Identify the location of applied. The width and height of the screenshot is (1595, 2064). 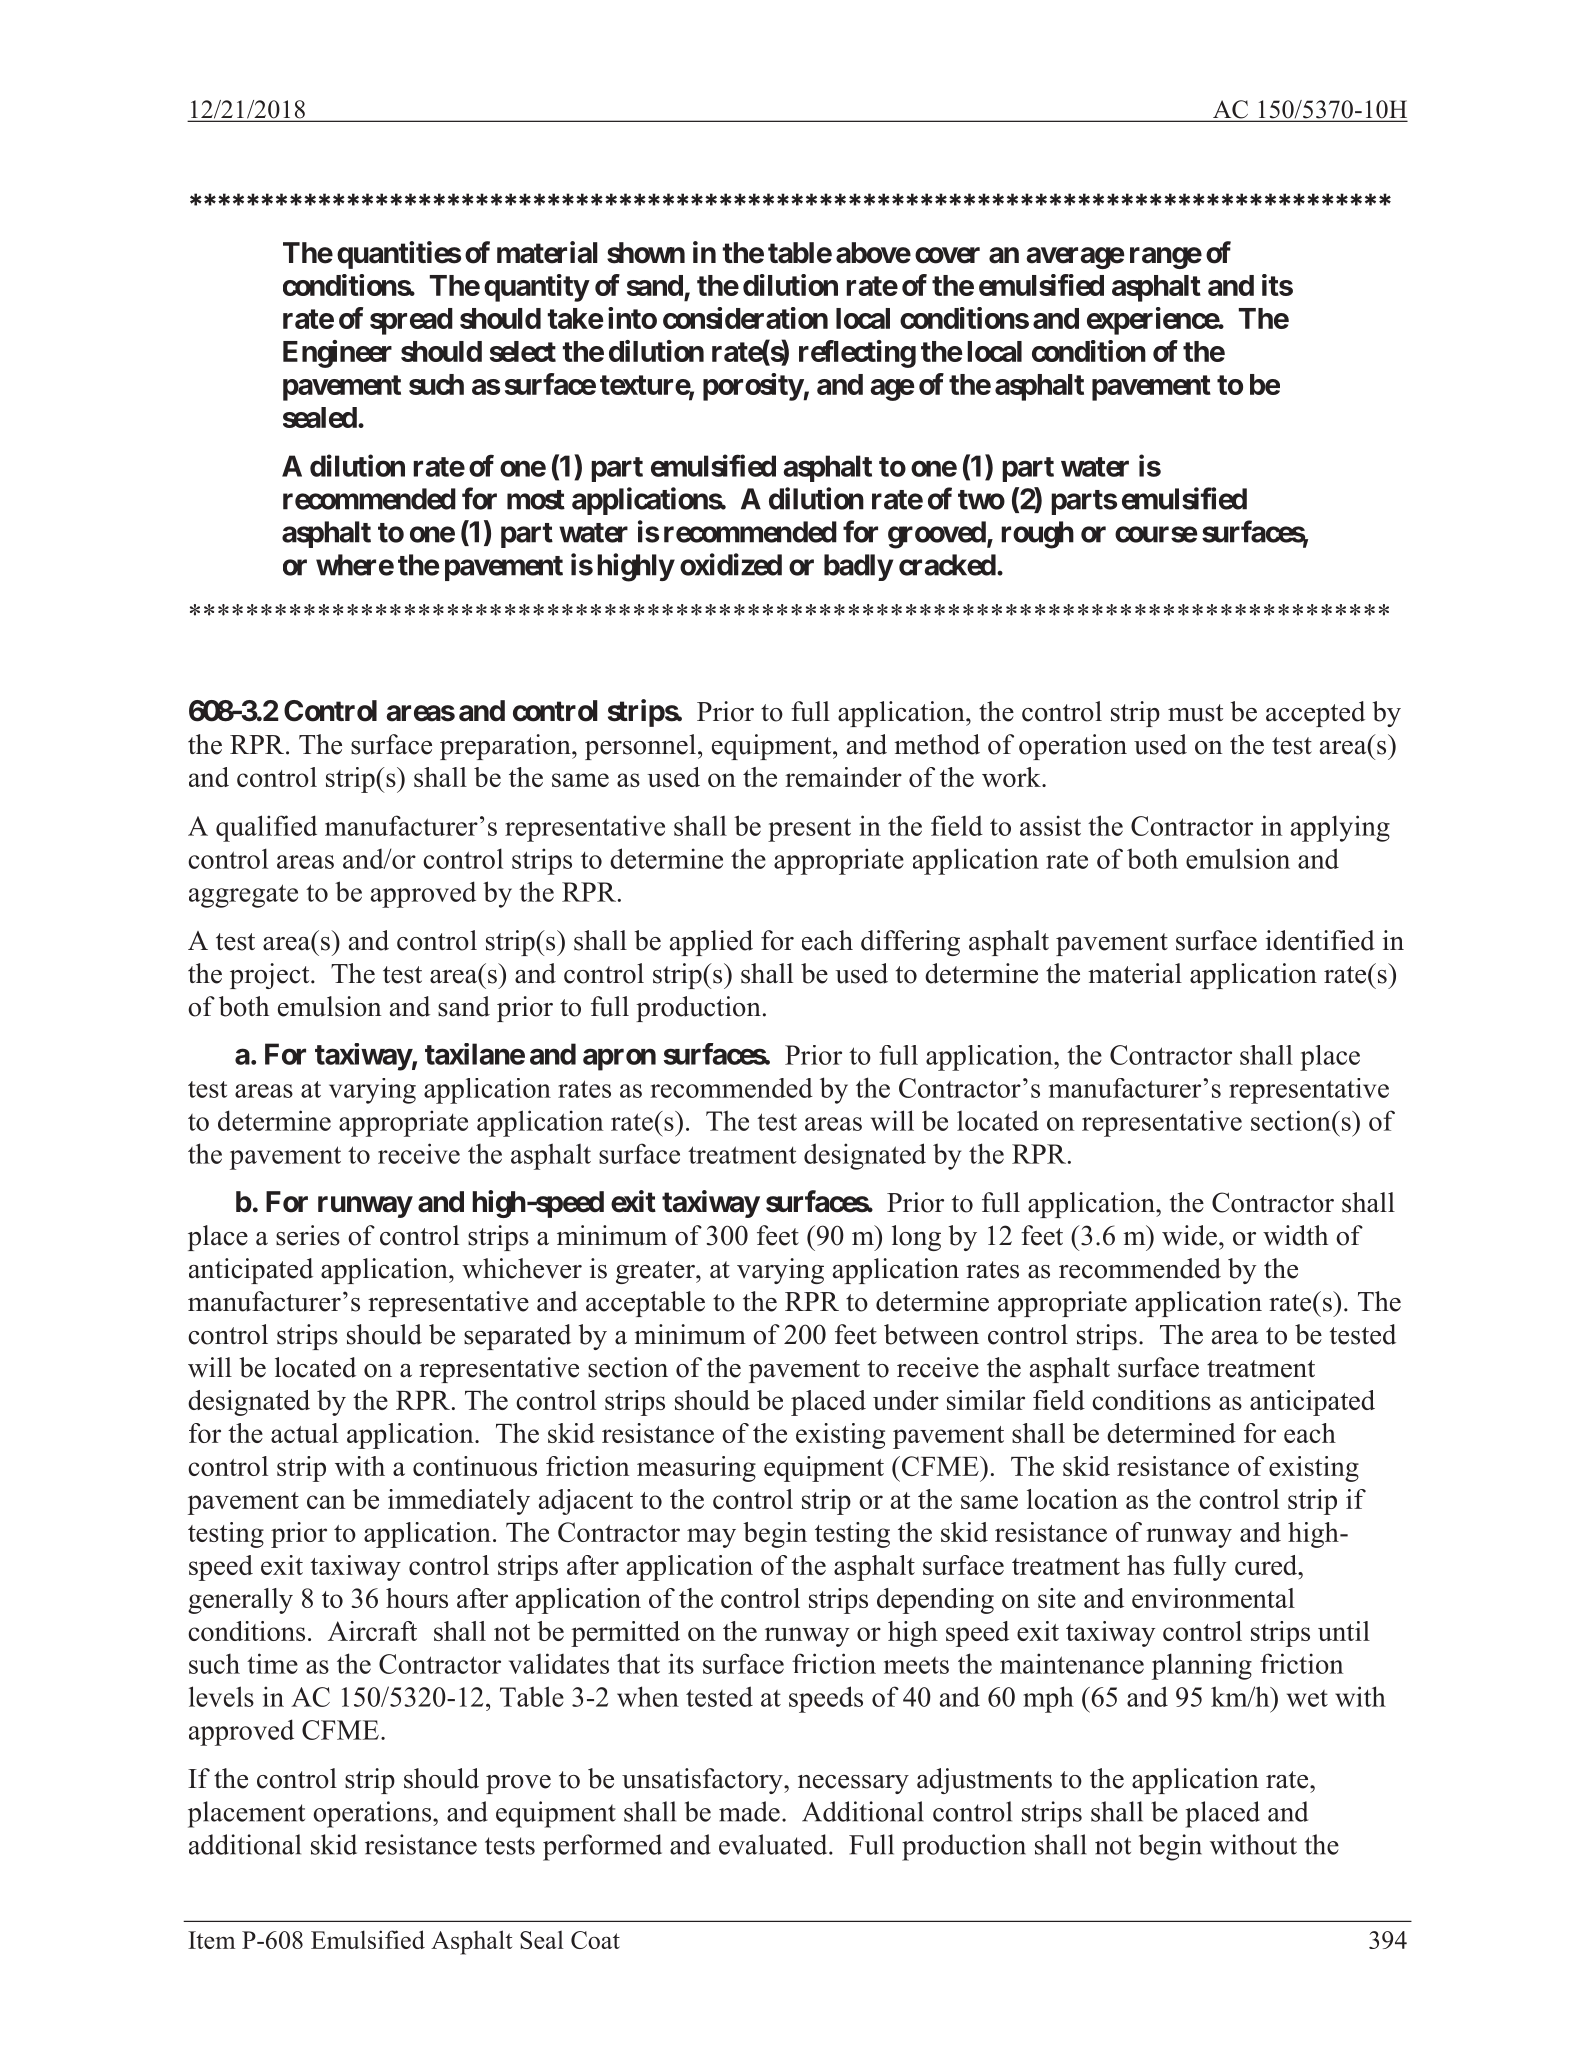
(711, 943).
